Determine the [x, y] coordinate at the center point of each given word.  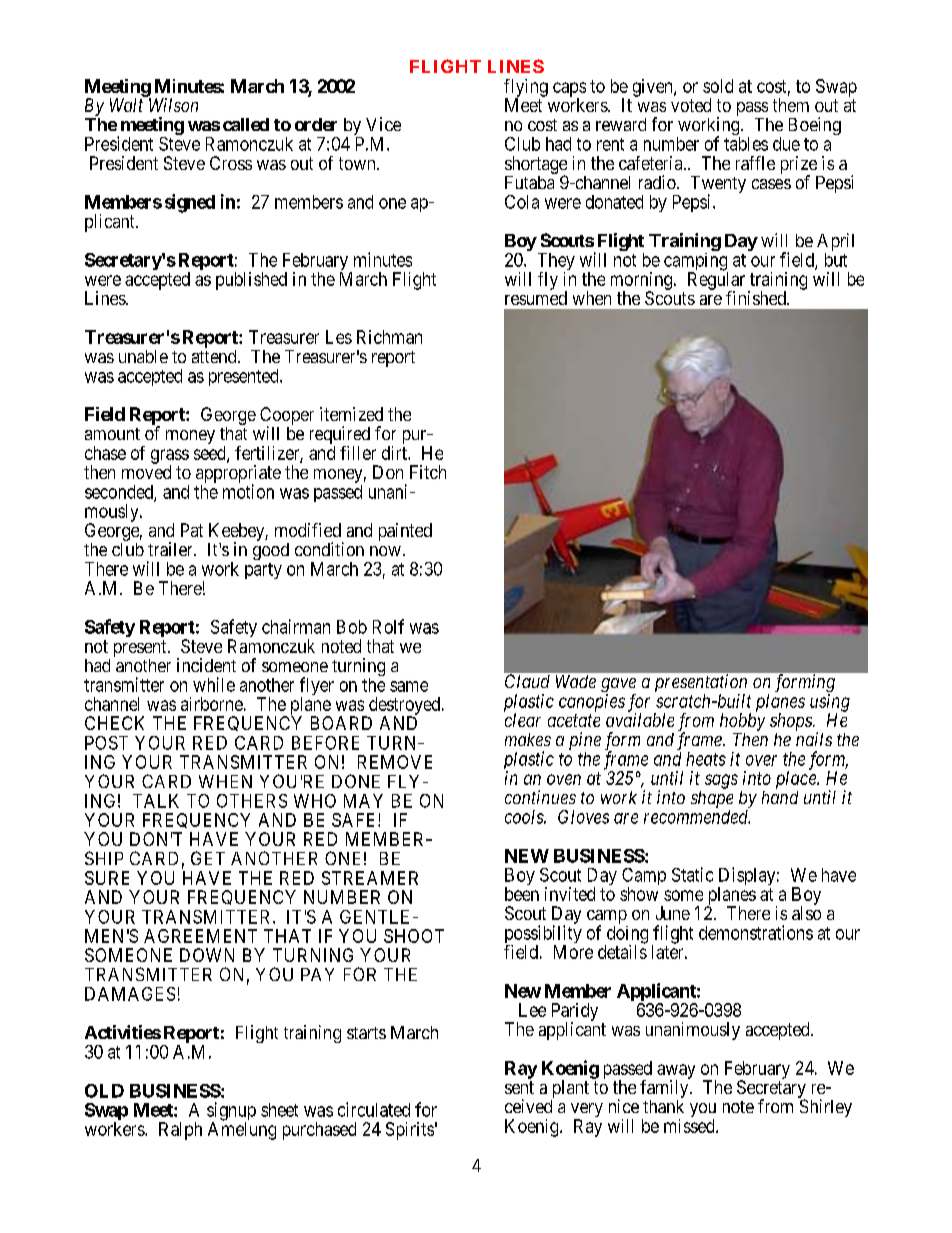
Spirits [410, 1131]
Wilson [173, 105]
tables [746, 144]
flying [526, 89]
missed [690, 1126]
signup [231, 1112]
